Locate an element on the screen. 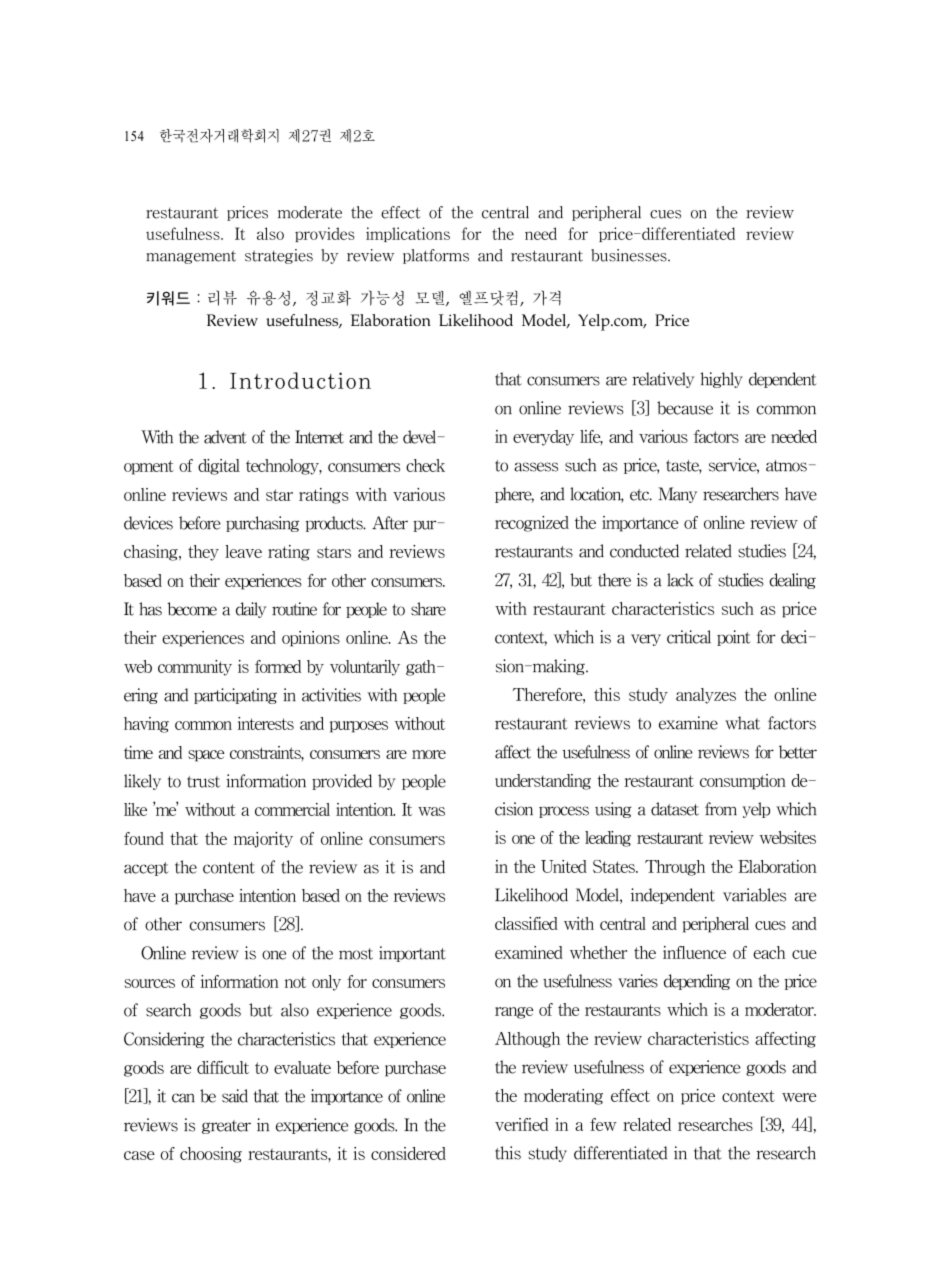 This screenshot has height=1288, width=941. analyzes is located at coordinates (706, 696).
